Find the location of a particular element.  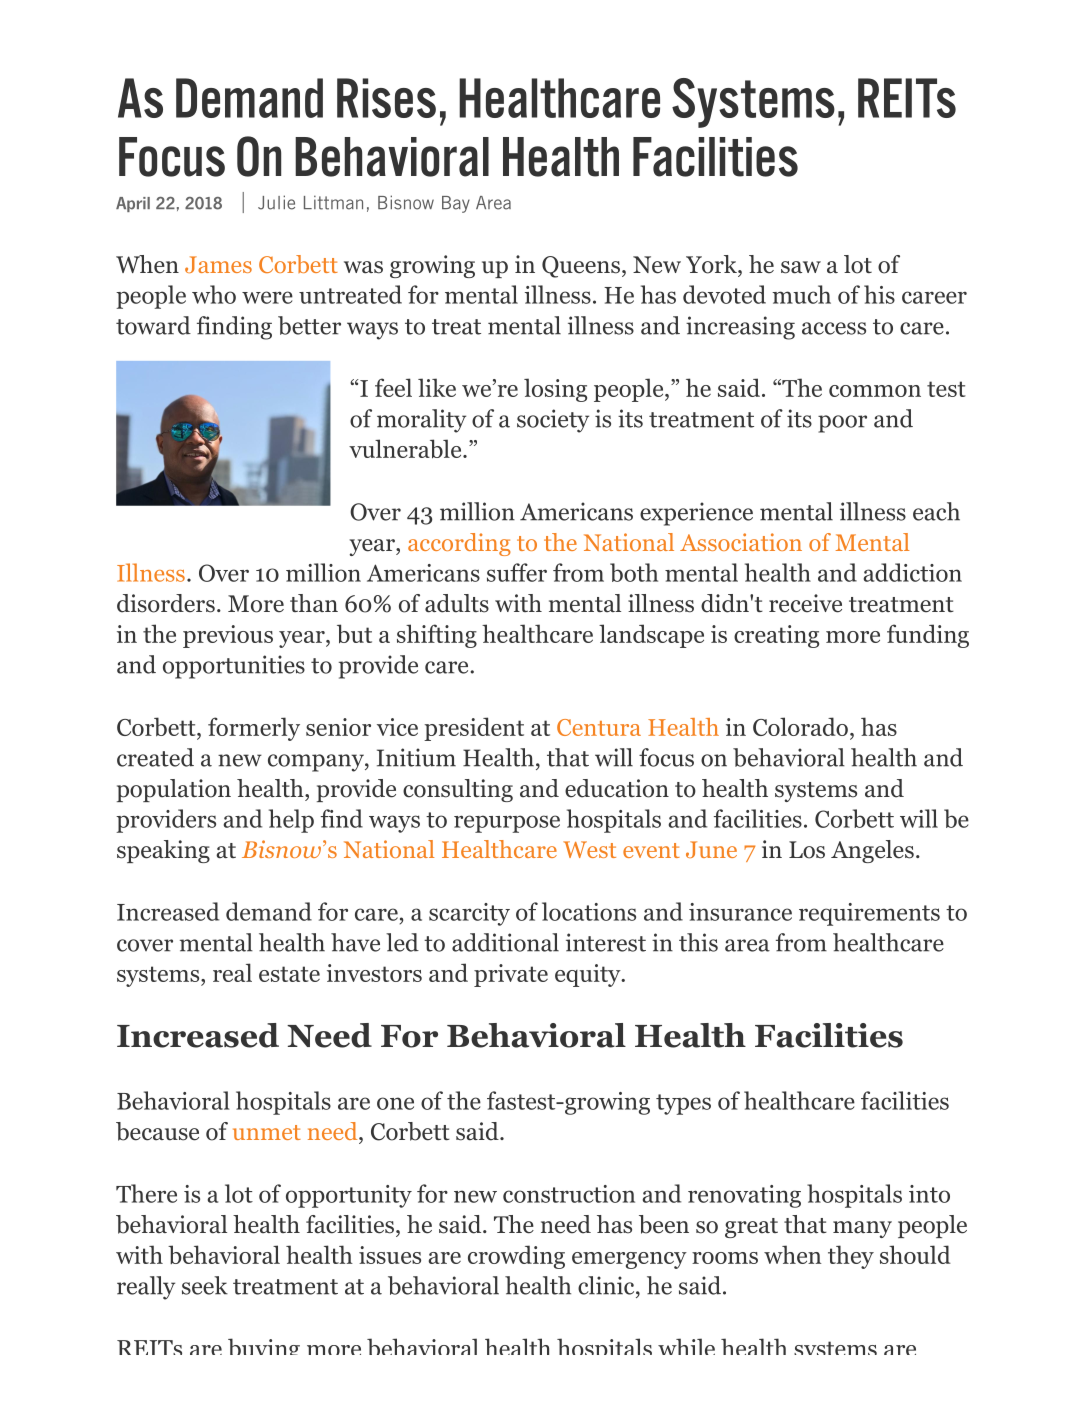

crowding is located at coordinates (516, 1257).
